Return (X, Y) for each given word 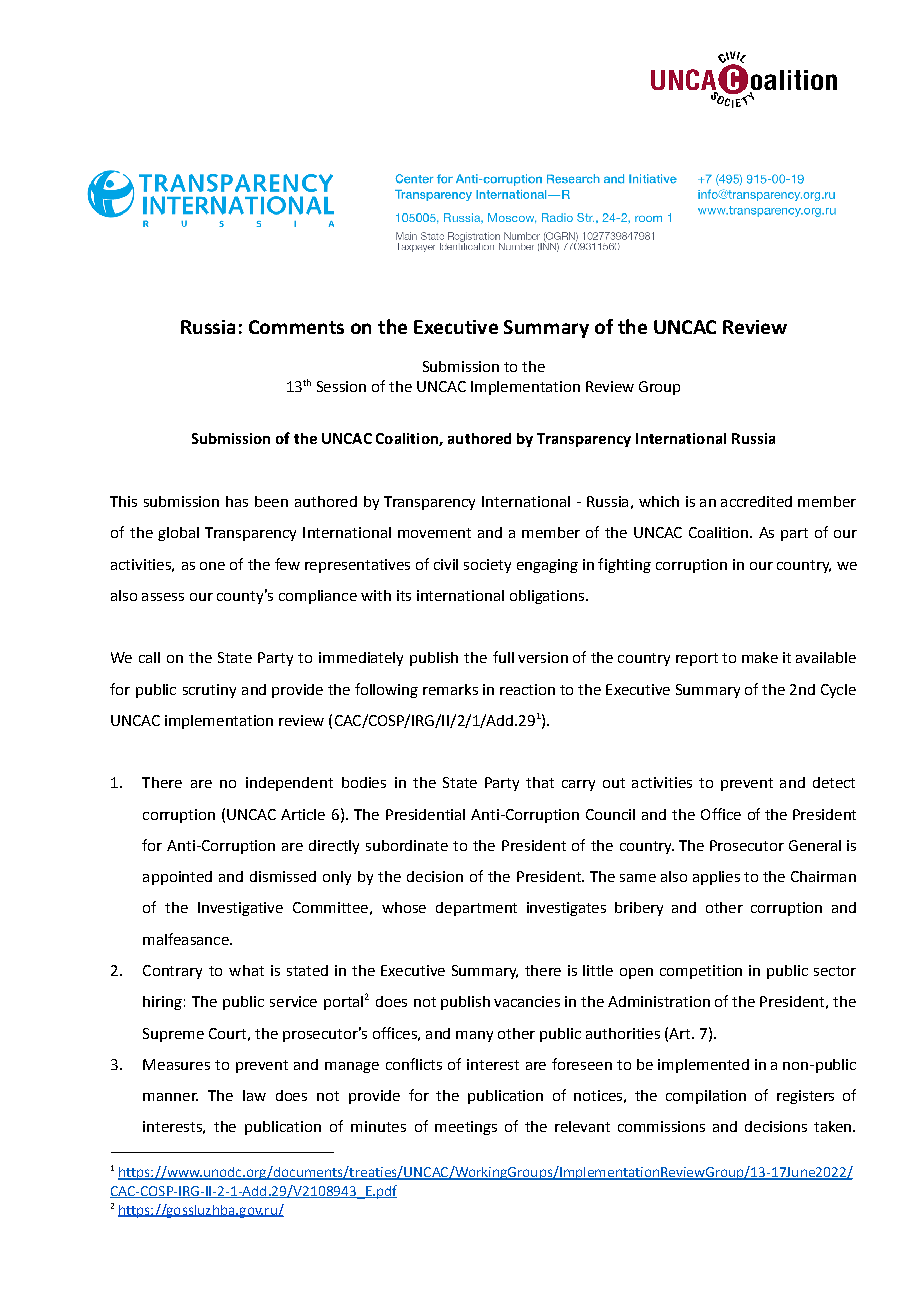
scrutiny (209, 691)
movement (434, 533)
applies (716, 878)
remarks (450, 689)
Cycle (838, 691)
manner (170, 1097)
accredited (756, 501)
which (659, 501)
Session (341, 386)
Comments (296, 327)
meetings (466, 1128)
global (178, 534)
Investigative (240, 909)
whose (404, 907)
